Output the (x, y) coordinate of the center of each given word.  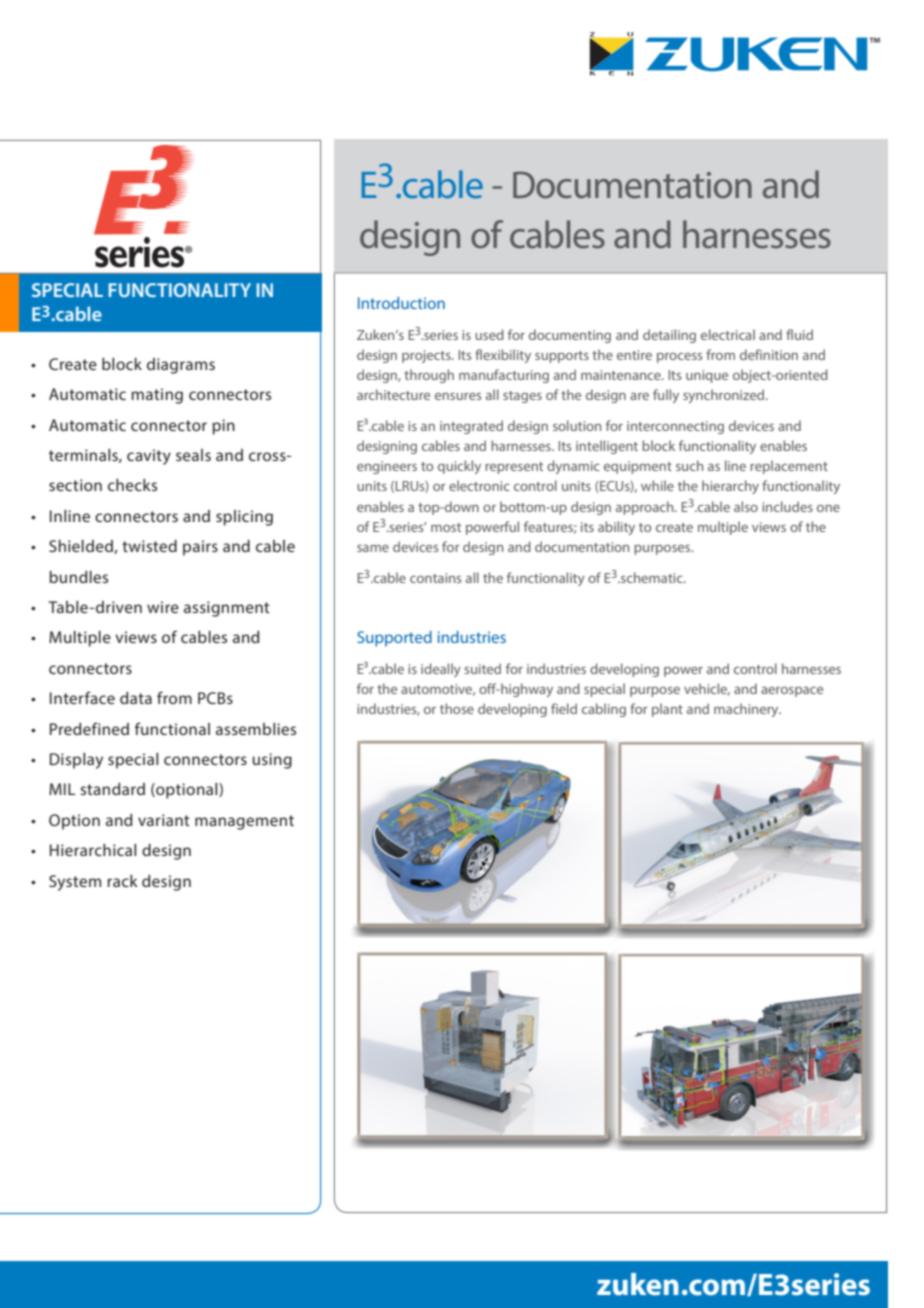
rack (122, 881)
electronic (479, 485)
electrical (728, 334)
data (136, 698)
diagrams (181, 366)
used (489, 334)
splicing (244, 518)
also (746, 506)
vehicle (707, 689)
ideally (441, 670)
